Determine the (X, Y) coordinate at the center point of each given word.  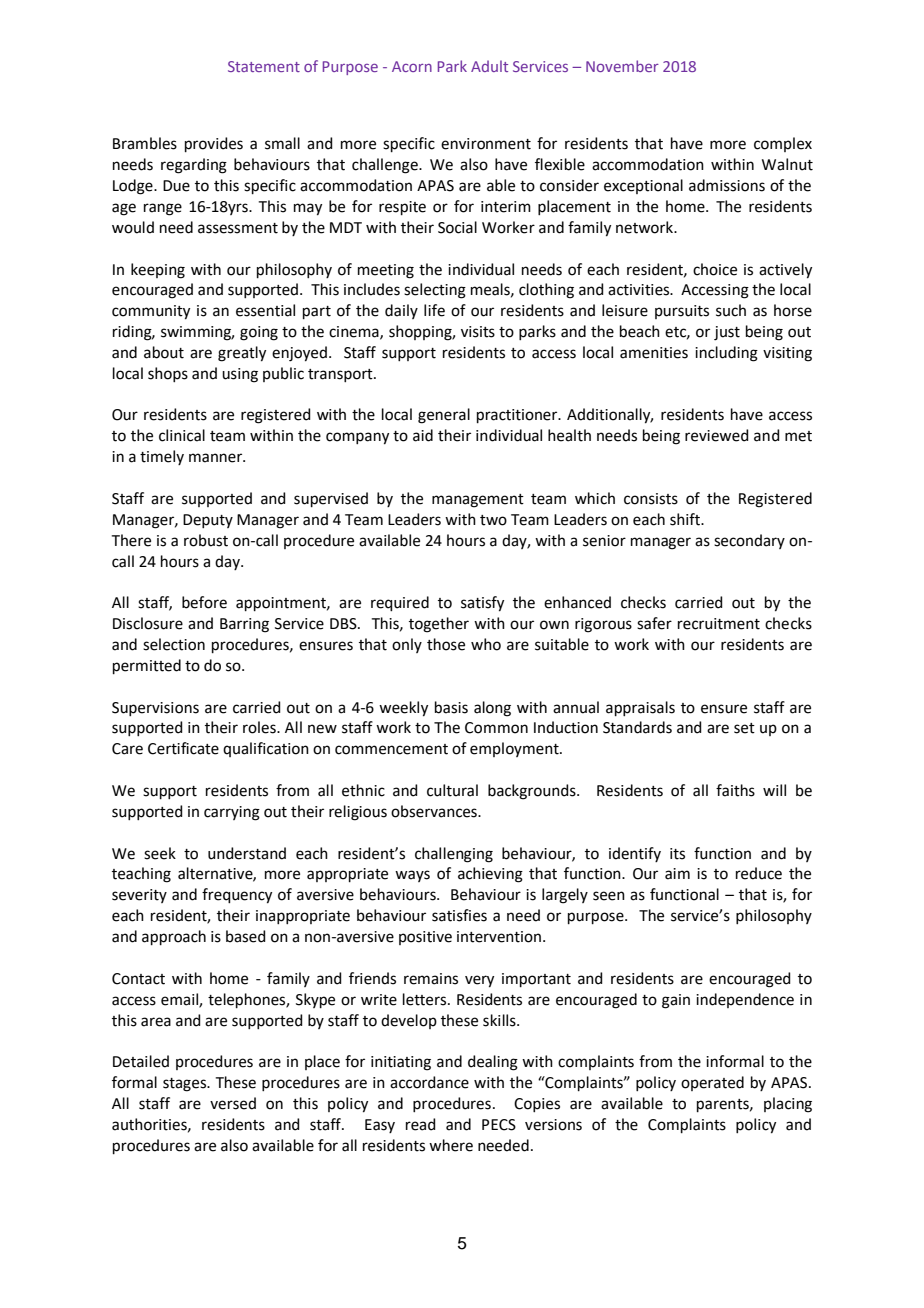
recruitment (719, 624)
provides (214, 144)
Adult (489, 66)
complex (783, 144)
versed (233, 1103)
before (204, 602)
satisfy (482, 604)
